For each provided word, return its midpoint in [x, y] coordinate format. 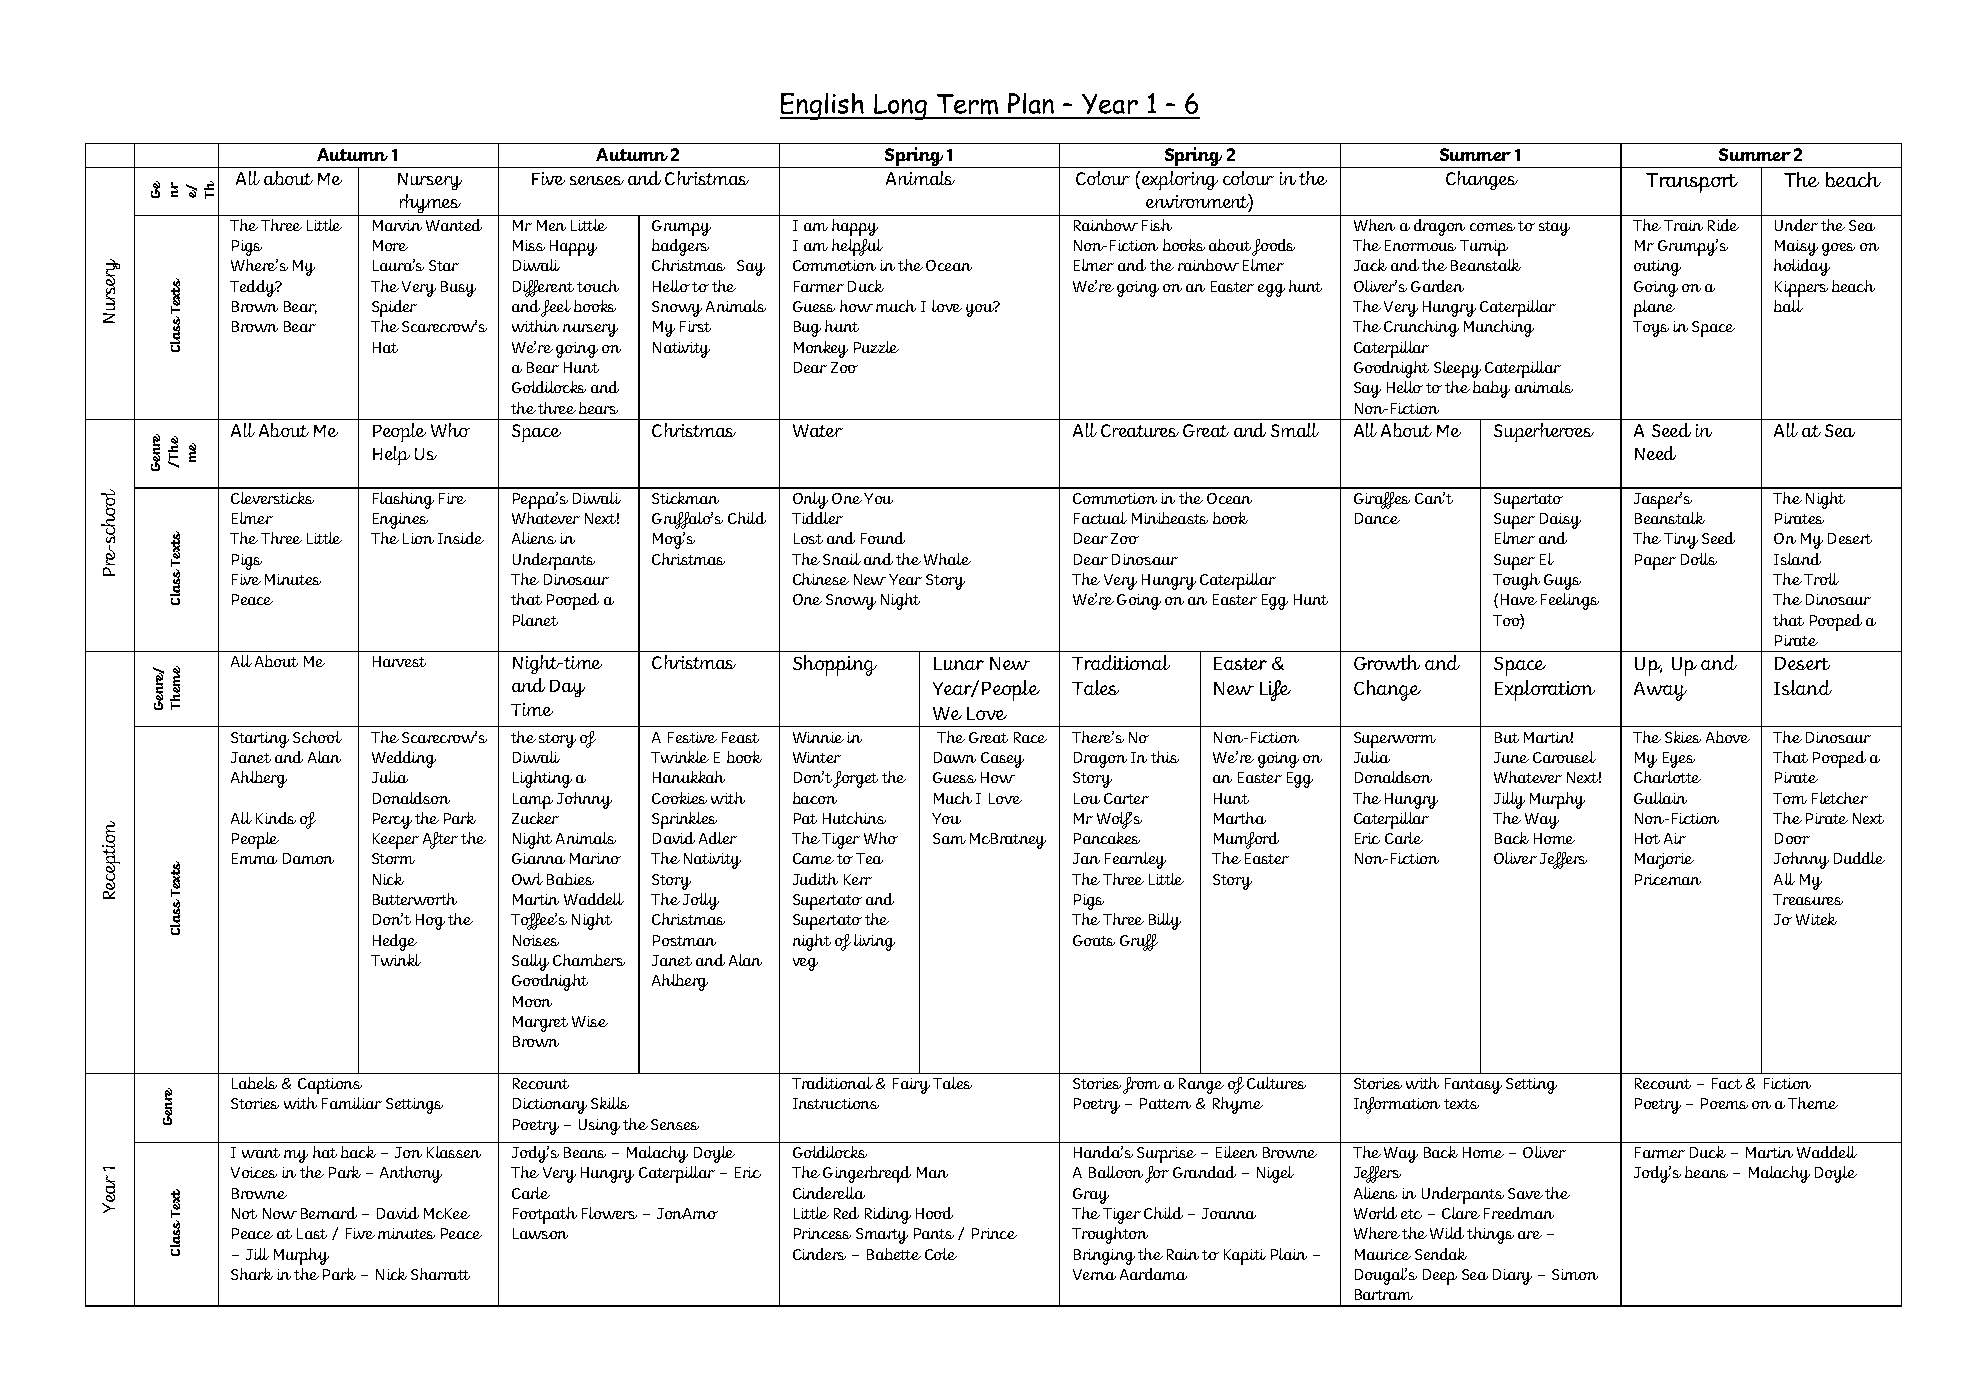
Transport [1692, 183]
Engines [400, 521]
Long [901, 107]
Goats [1094, 940]
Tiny [1681, 541]
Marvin [397, 225]
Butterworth [415, 899]
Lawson [540, 1233]
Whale [947, 559]
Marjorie [1664, 861]
